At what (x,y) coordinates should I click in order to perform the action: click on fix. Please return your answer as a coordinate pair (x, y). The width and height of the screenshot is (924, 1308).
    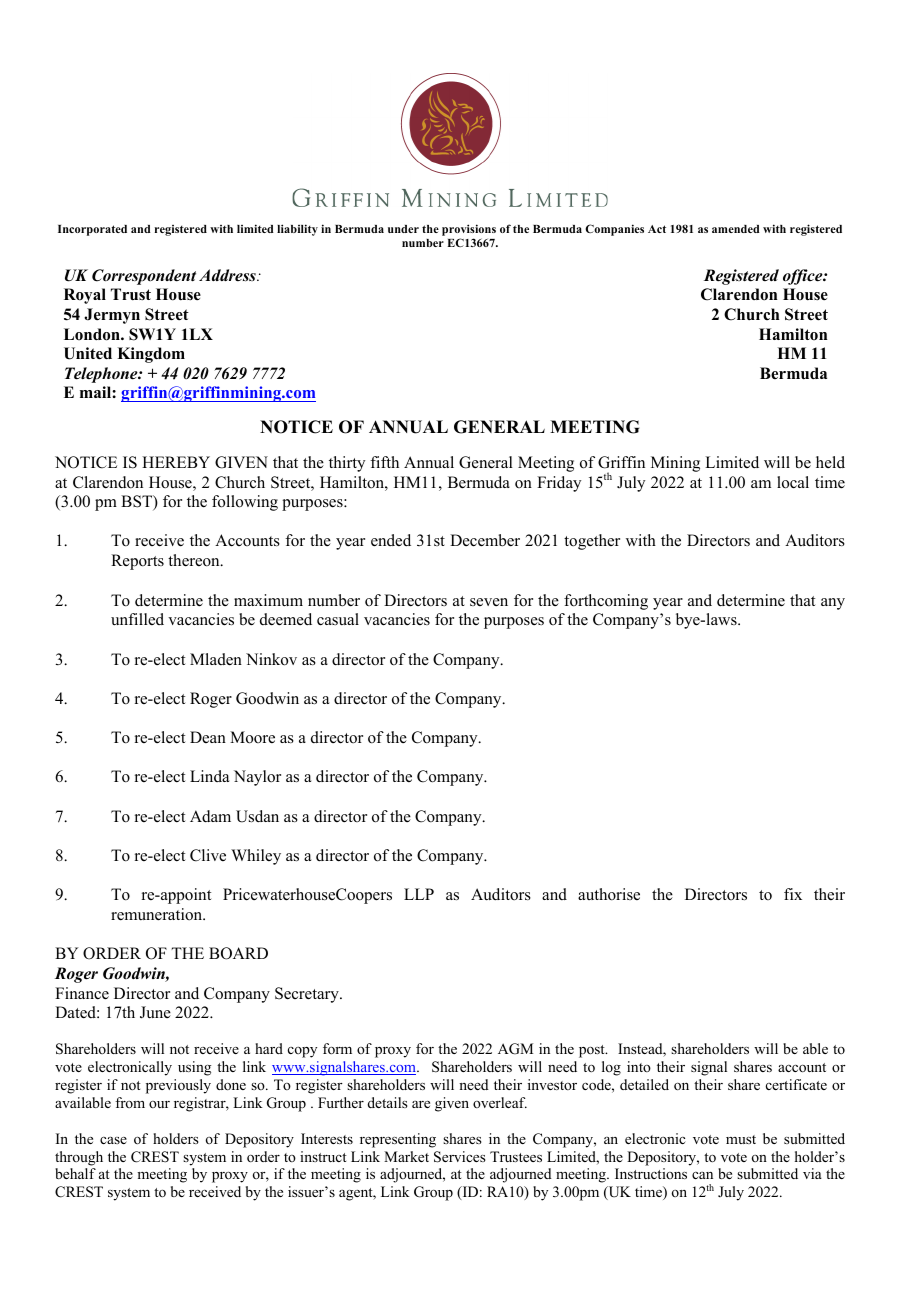
    Looking at the image, I should click on (793, 894).
